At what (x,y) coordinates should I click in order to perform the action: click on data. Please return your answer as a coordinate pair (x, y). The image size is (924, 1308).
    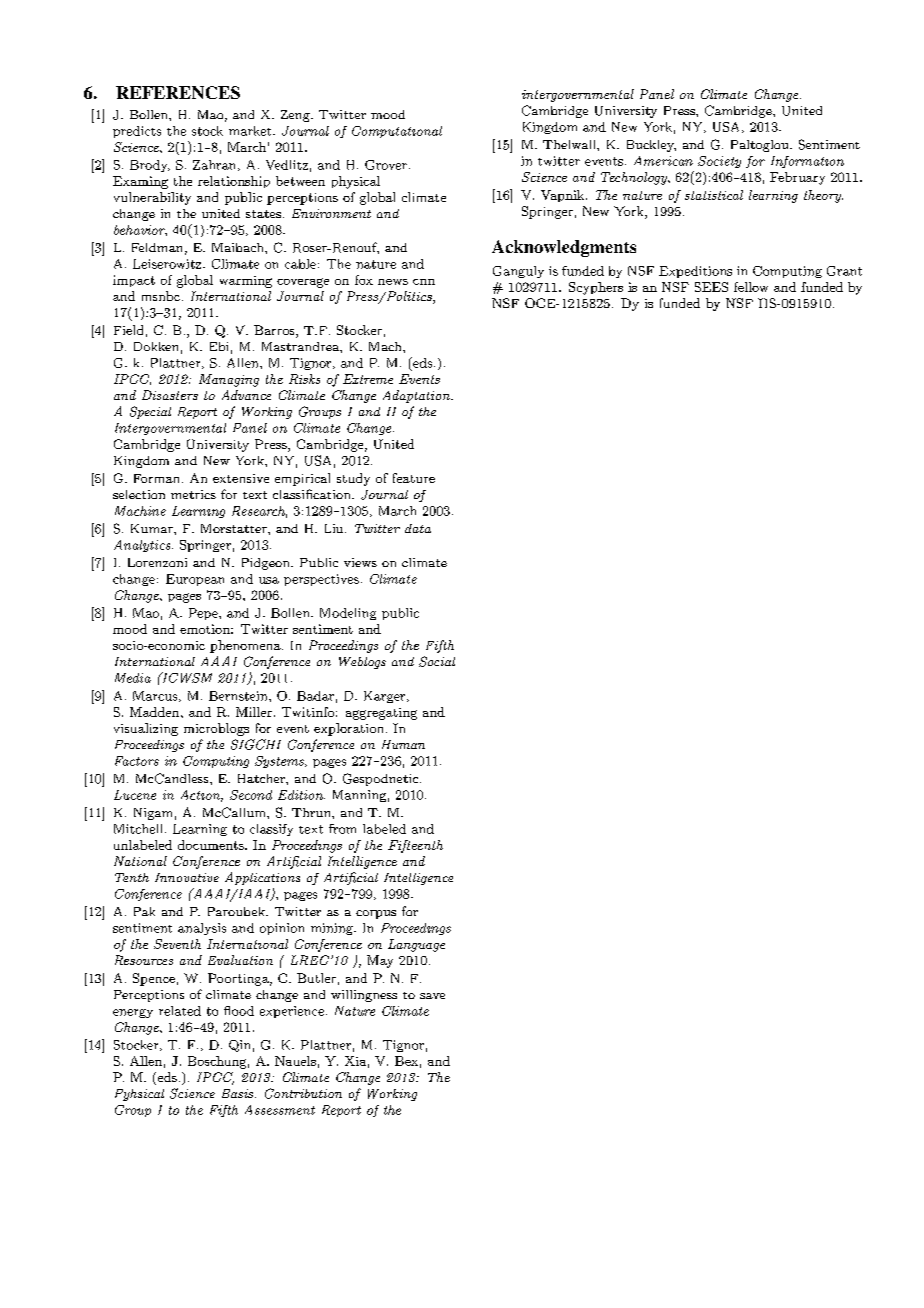
    Looking at the image, I should click on (418, 528).
